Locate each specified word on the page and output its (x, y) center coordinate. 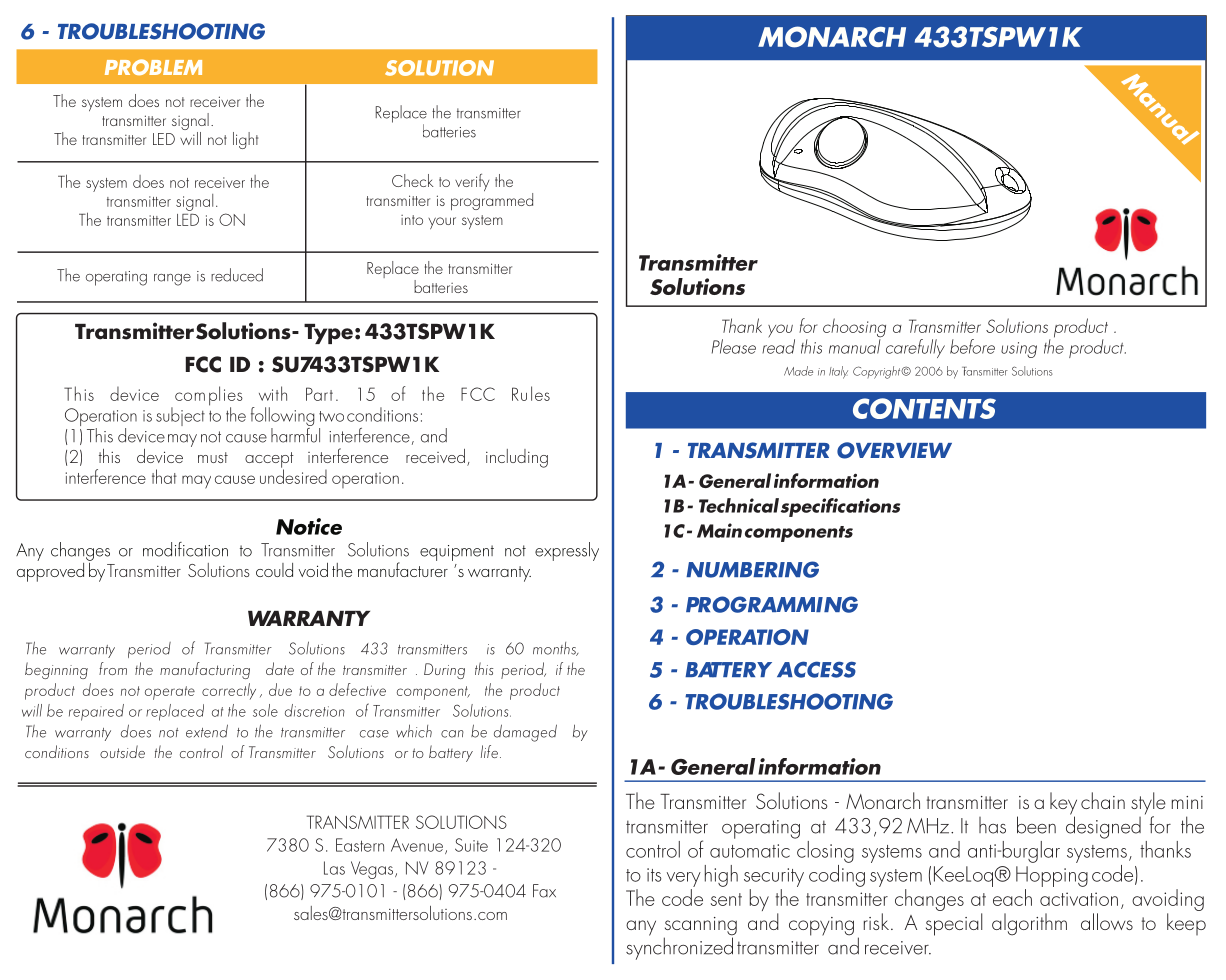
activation (1079, 899)
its (654, 875)
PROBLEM (153, 67)
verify (472, 182)
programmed (492, 200)
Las (334, 868)
